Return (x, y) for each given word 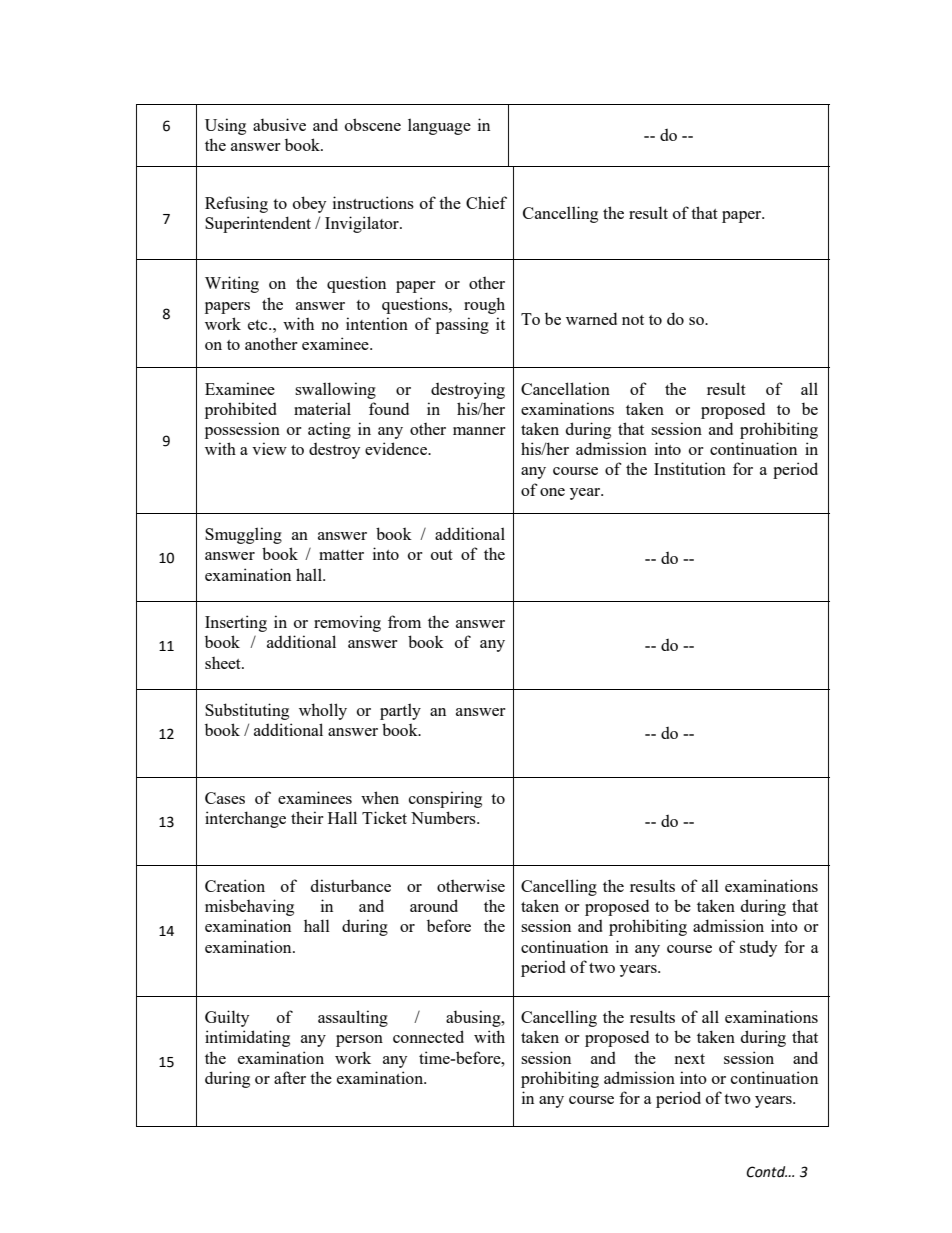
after (290, 1077)
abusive (279, 124)
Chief (486, 202)
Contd (766, 1172)
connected (428, 1036)
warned (591, 318)
